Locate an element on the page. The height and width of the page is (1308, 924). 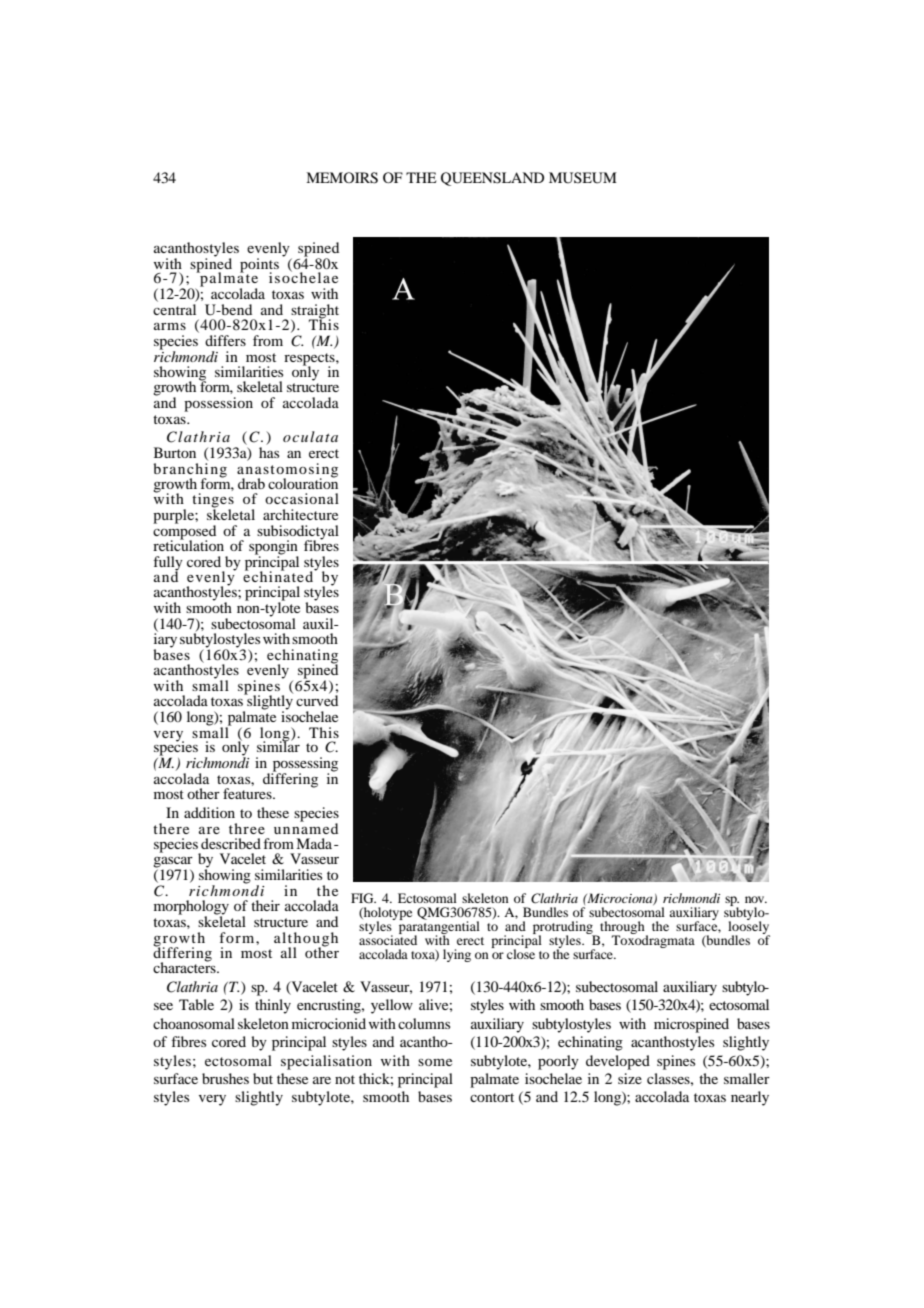
possession is located at coordinates (218, 404).
